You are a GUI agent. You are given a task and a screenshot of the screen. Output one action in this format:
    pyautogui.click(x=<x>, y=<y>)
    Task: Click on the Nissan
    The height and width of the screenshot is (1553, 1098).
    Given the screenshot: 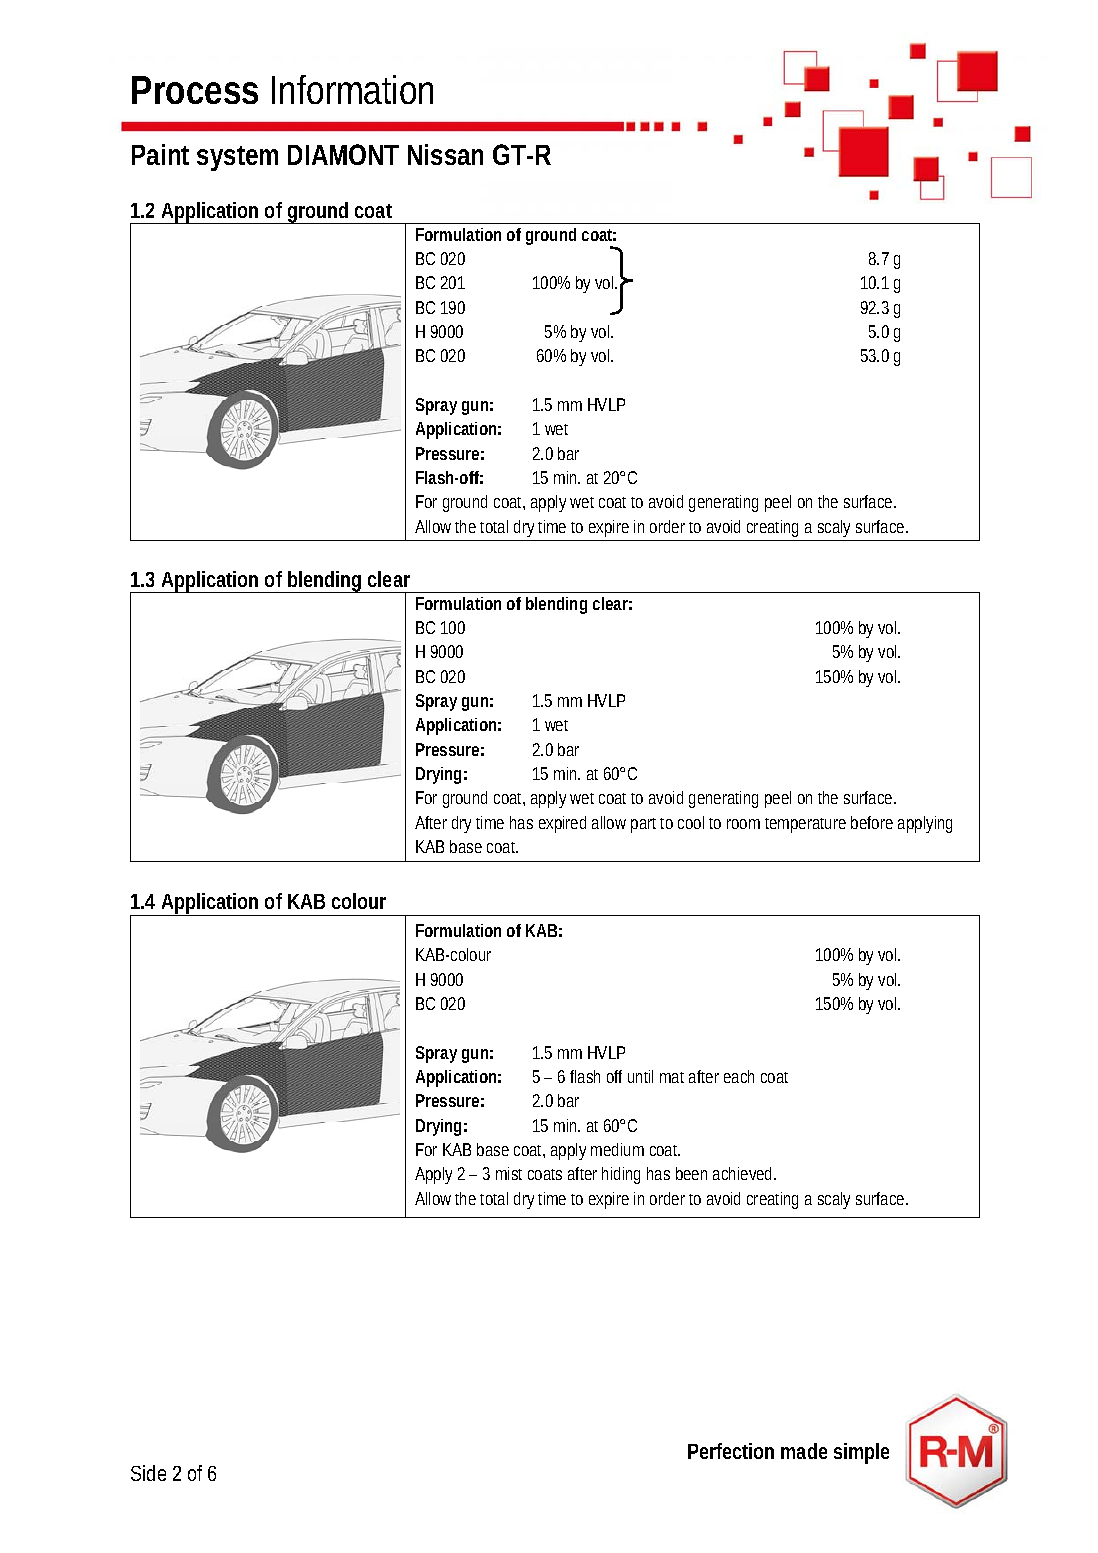 What is the action you would take?
    pyautogui.click(x=445, y=154)
